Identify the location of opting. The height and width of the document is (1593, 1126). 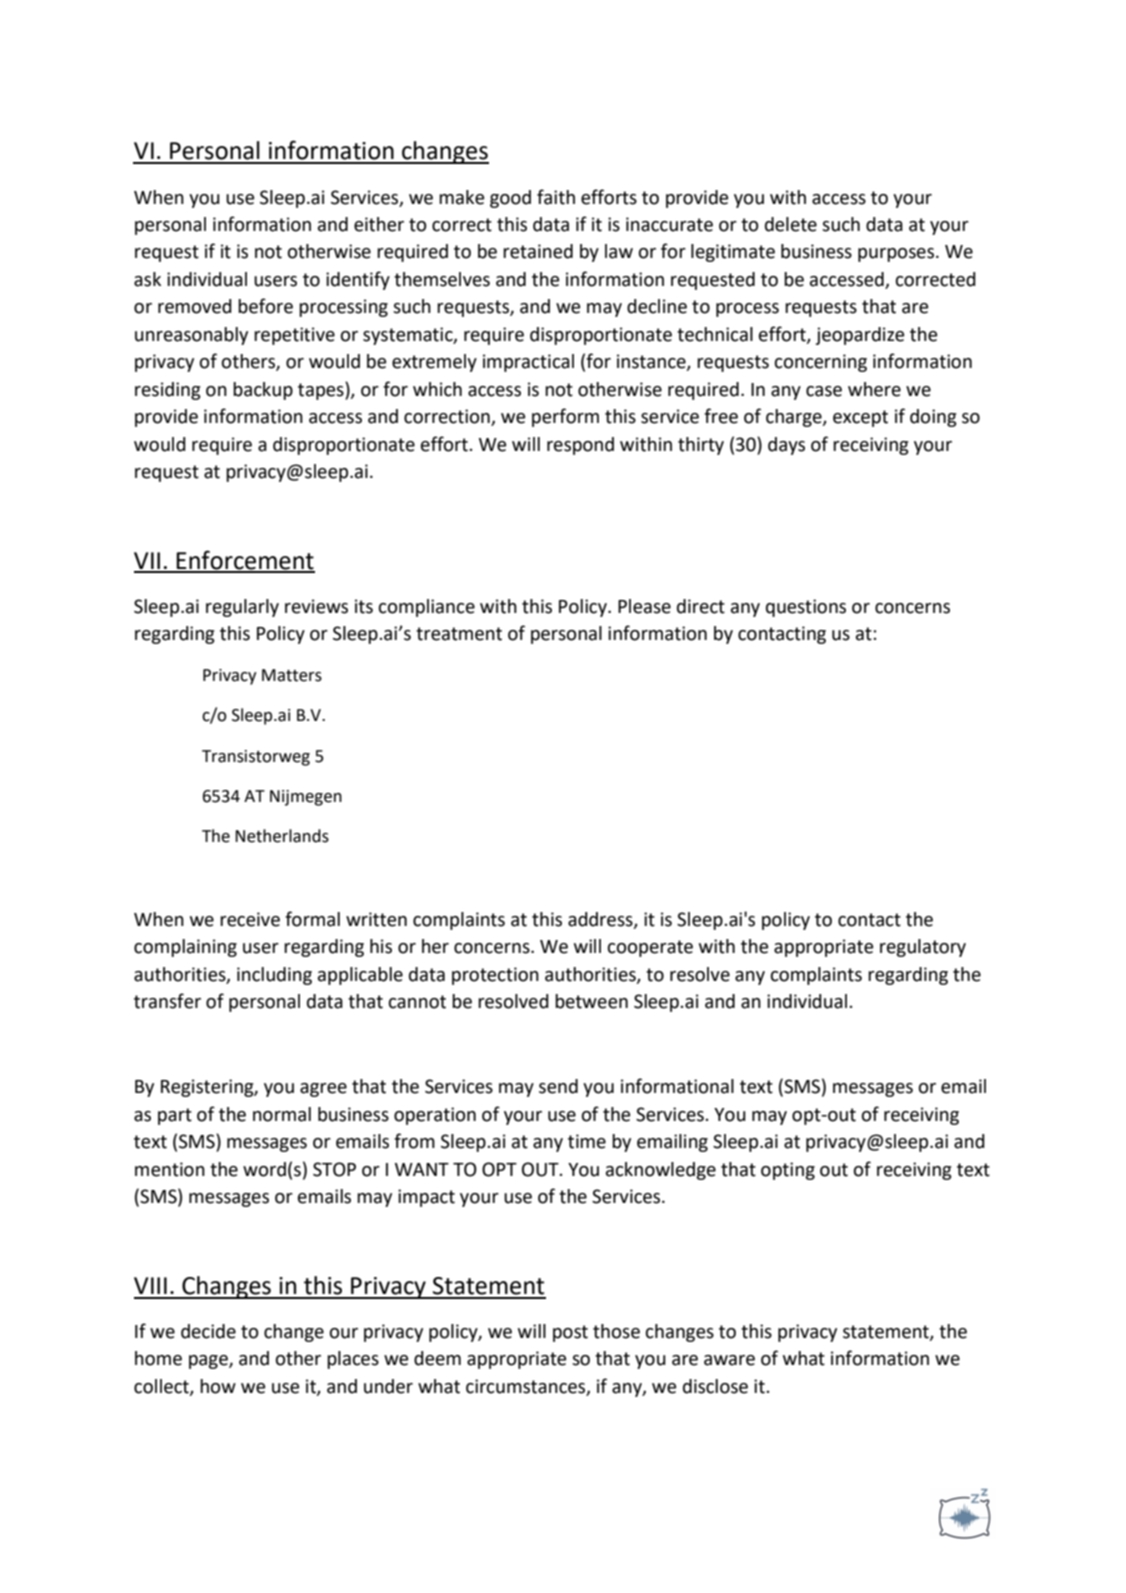
(788, 1171).
